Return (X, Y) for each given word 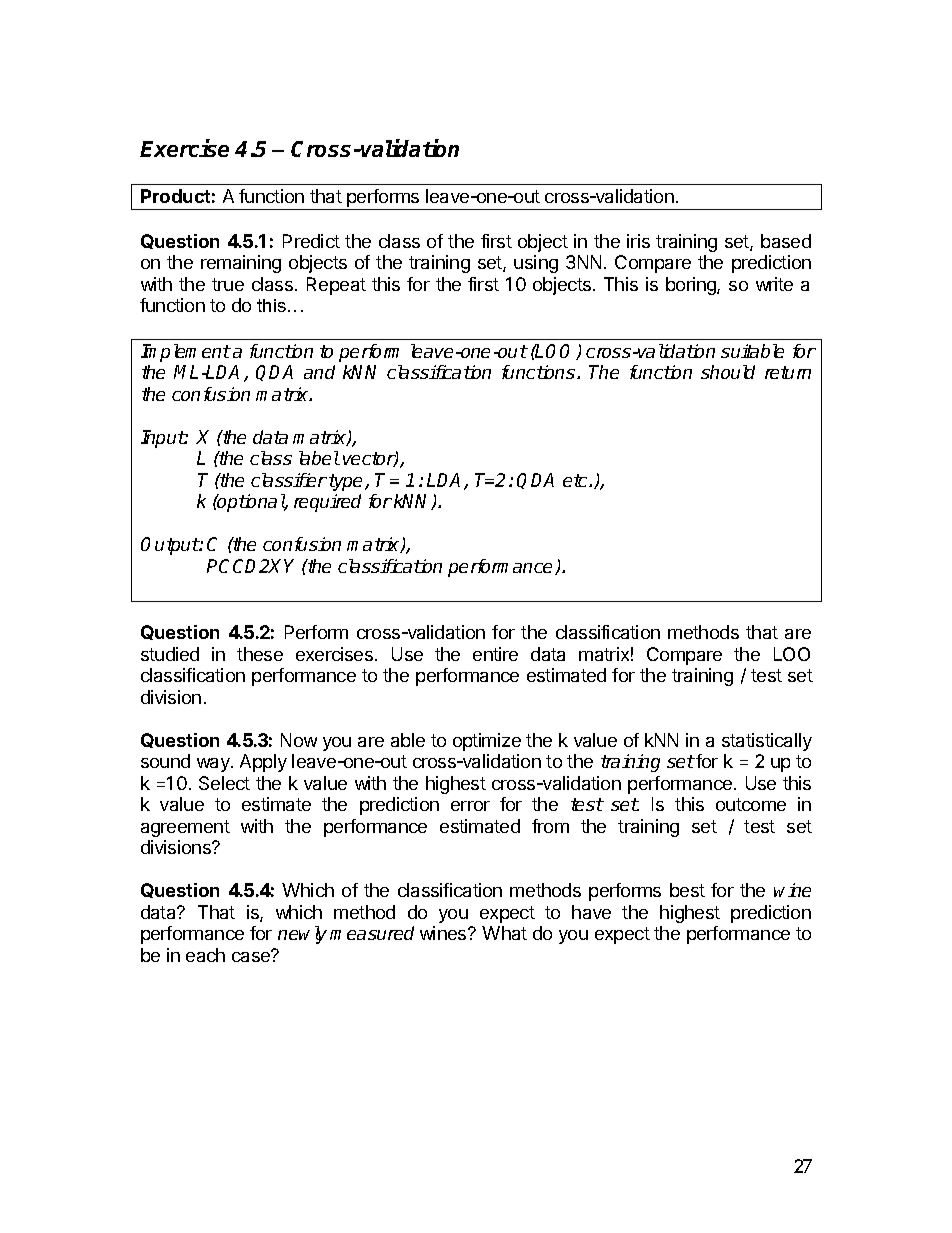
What (504, 933)
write (774, 284)
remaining (241, 264)
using (536, 264)
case (252, 956)
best (687, 890)
